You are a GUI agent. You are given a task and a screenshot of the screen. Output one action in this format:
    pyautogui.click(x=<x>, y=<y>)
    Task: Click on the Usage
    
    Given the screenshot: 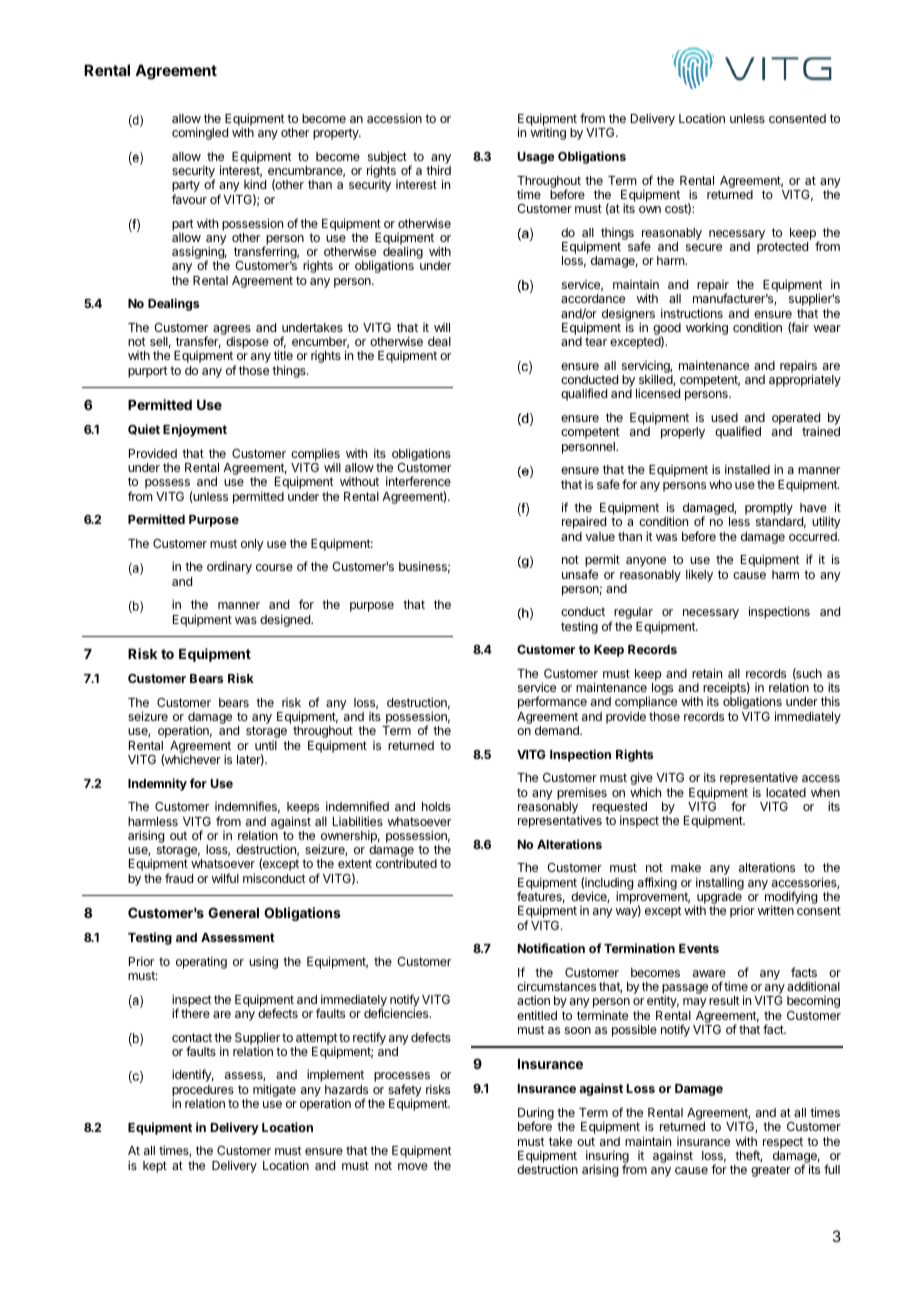 What is the action you would take?
    pyautogui.click(x=536, y=158)
